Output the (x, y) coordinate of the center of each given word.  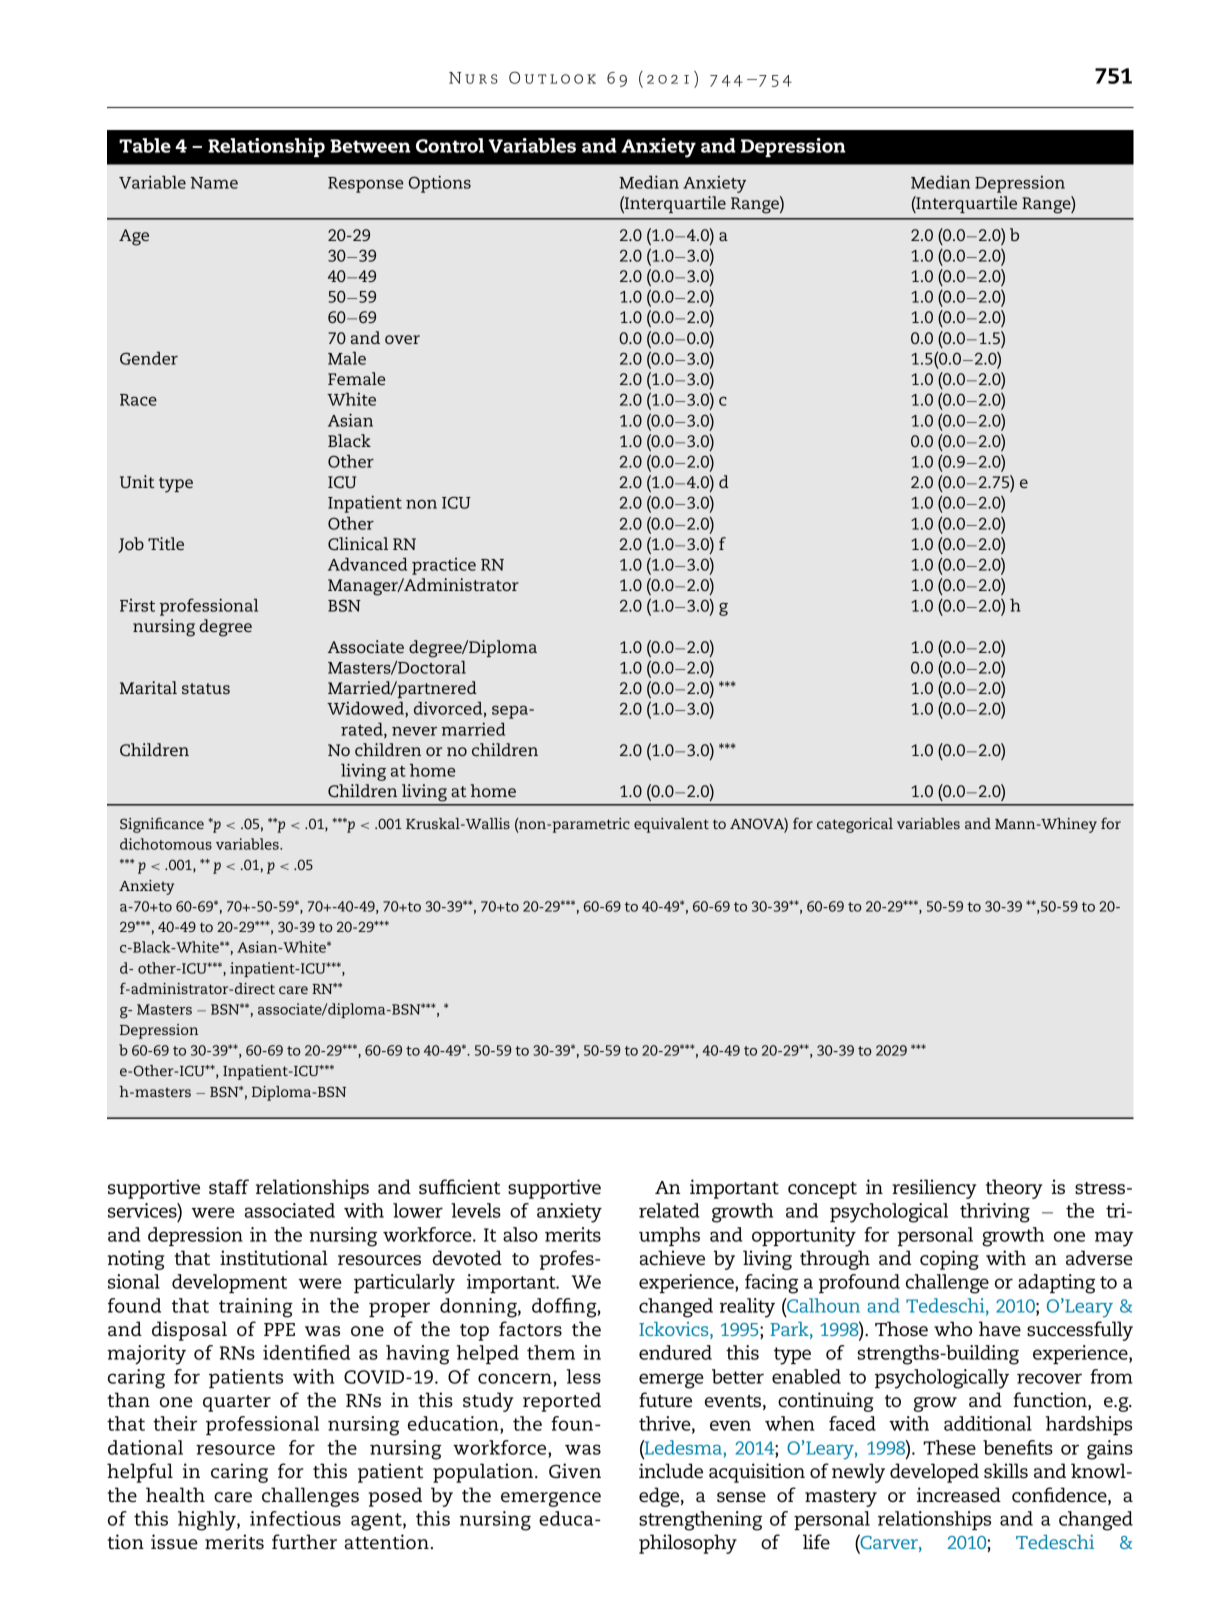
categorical (855, 825)
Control (450, 145)
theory (1014, 1189)
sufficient (459, 1187)
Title (166, 543)
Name (214, 183)
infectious (295, 1518)
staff (229, 1187)
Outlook (552, 77)
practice (444, 566)
